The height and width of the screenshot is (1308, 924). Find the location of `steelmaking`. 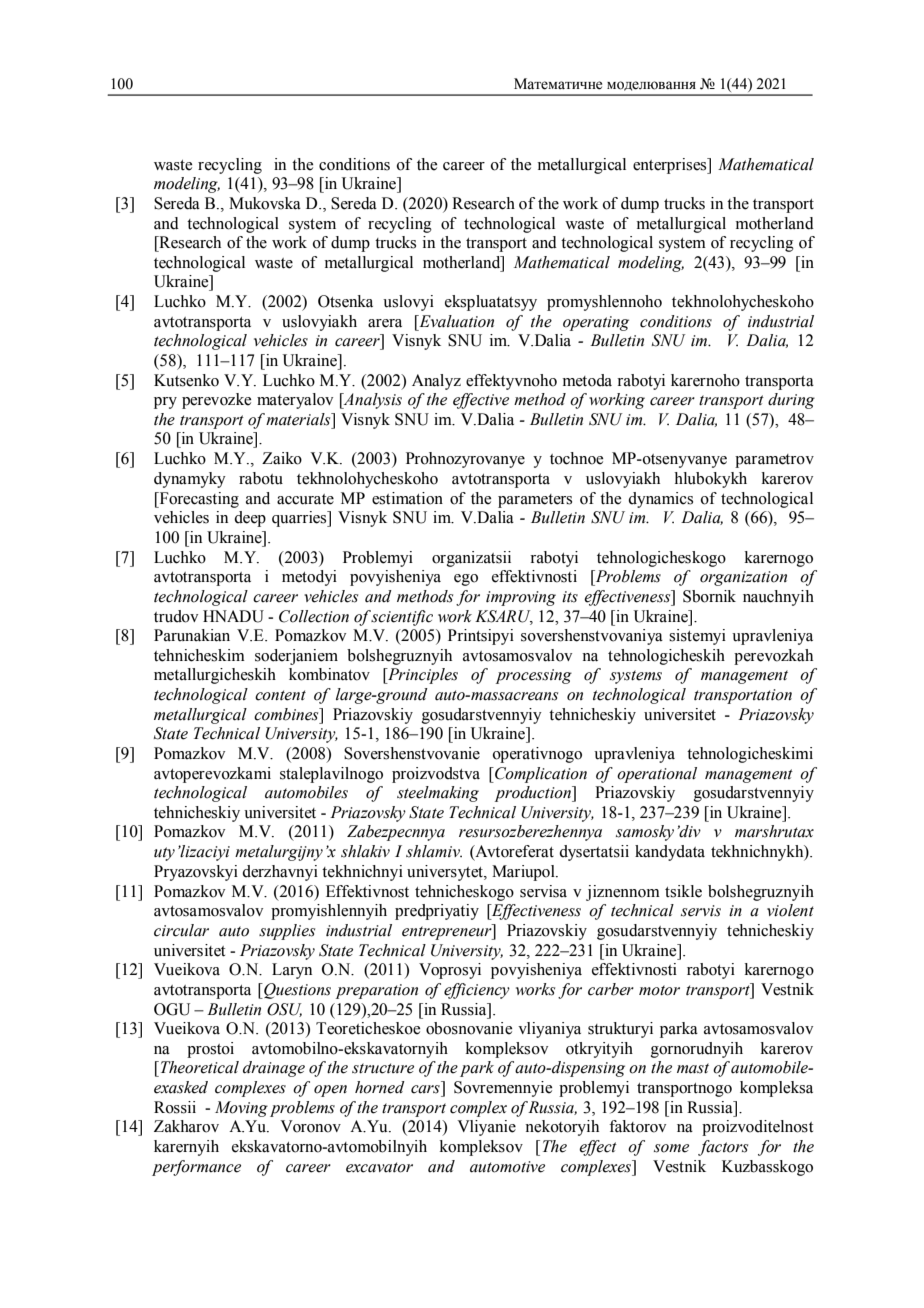

steelmaking is located at coordinates (438, 794).
